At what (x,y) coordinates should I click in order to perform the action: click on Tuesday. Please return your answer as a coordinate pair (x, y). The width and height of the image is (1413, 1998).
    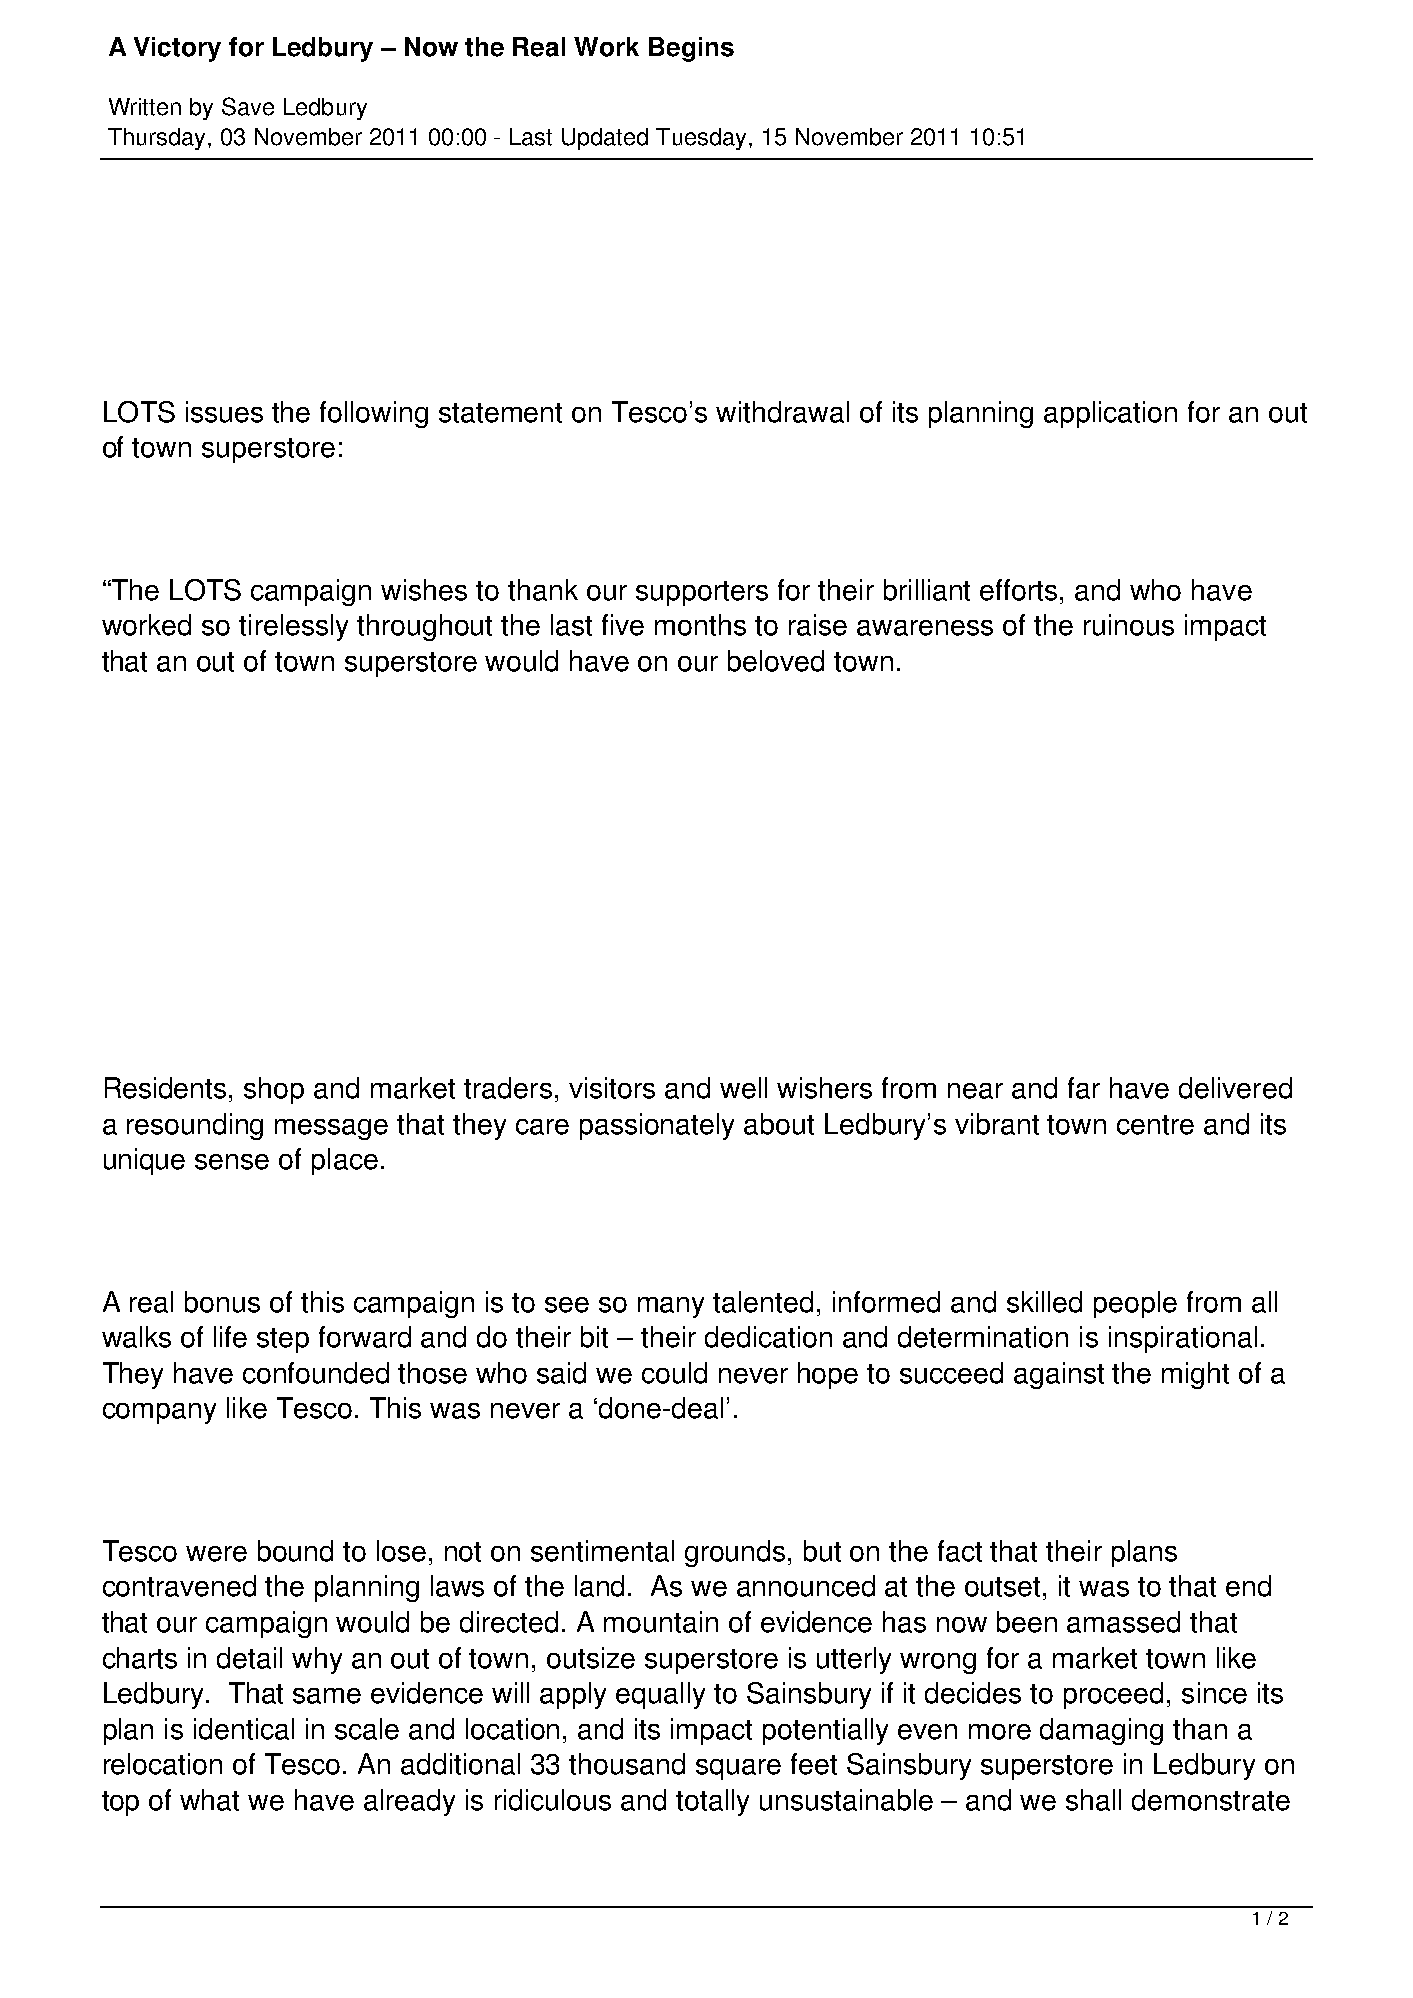
    Looking at the image, I should click on (701, 139).
